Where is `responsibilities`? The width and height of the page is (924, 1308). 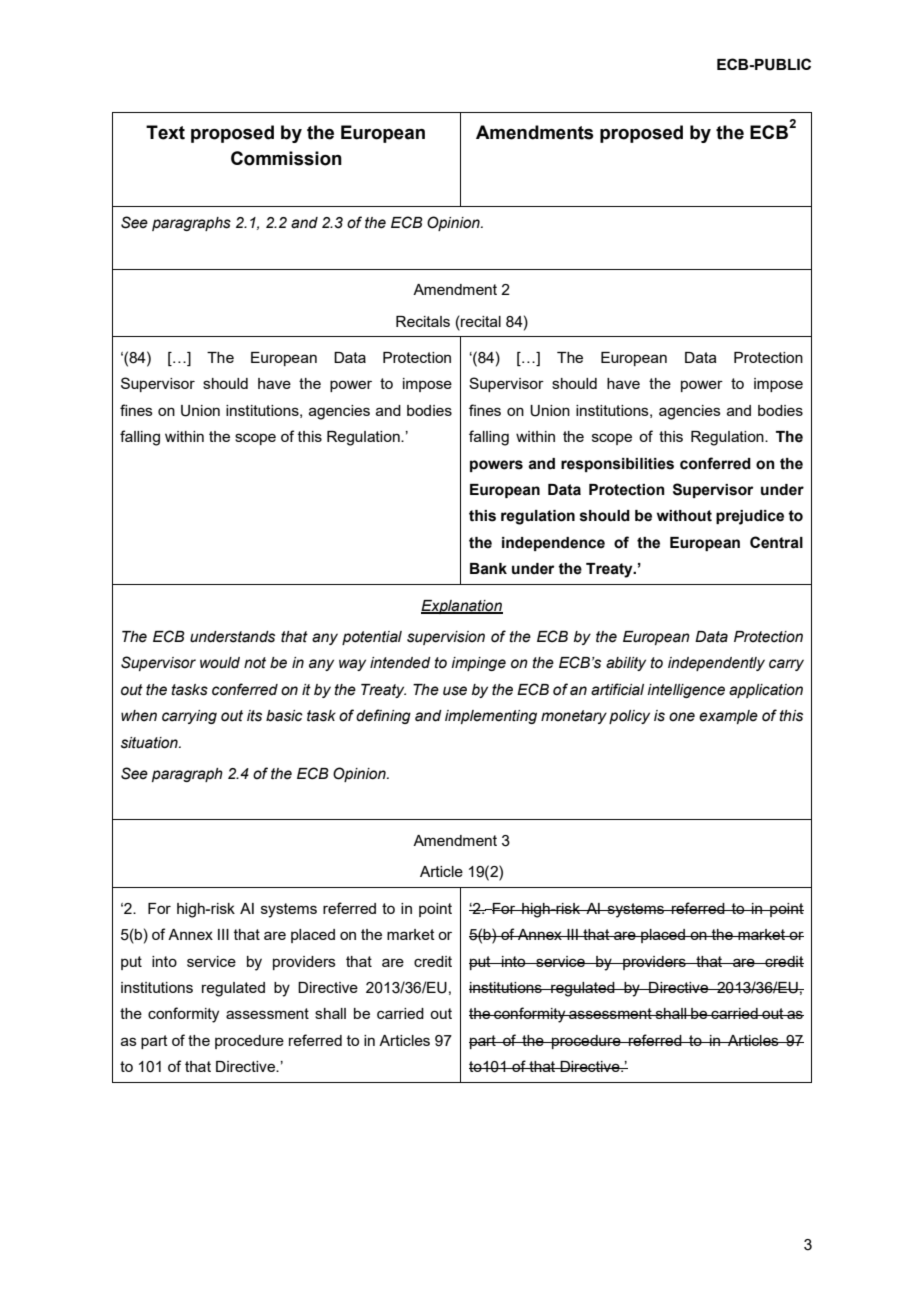
responsibilities is located at coordinates (617, 465).
